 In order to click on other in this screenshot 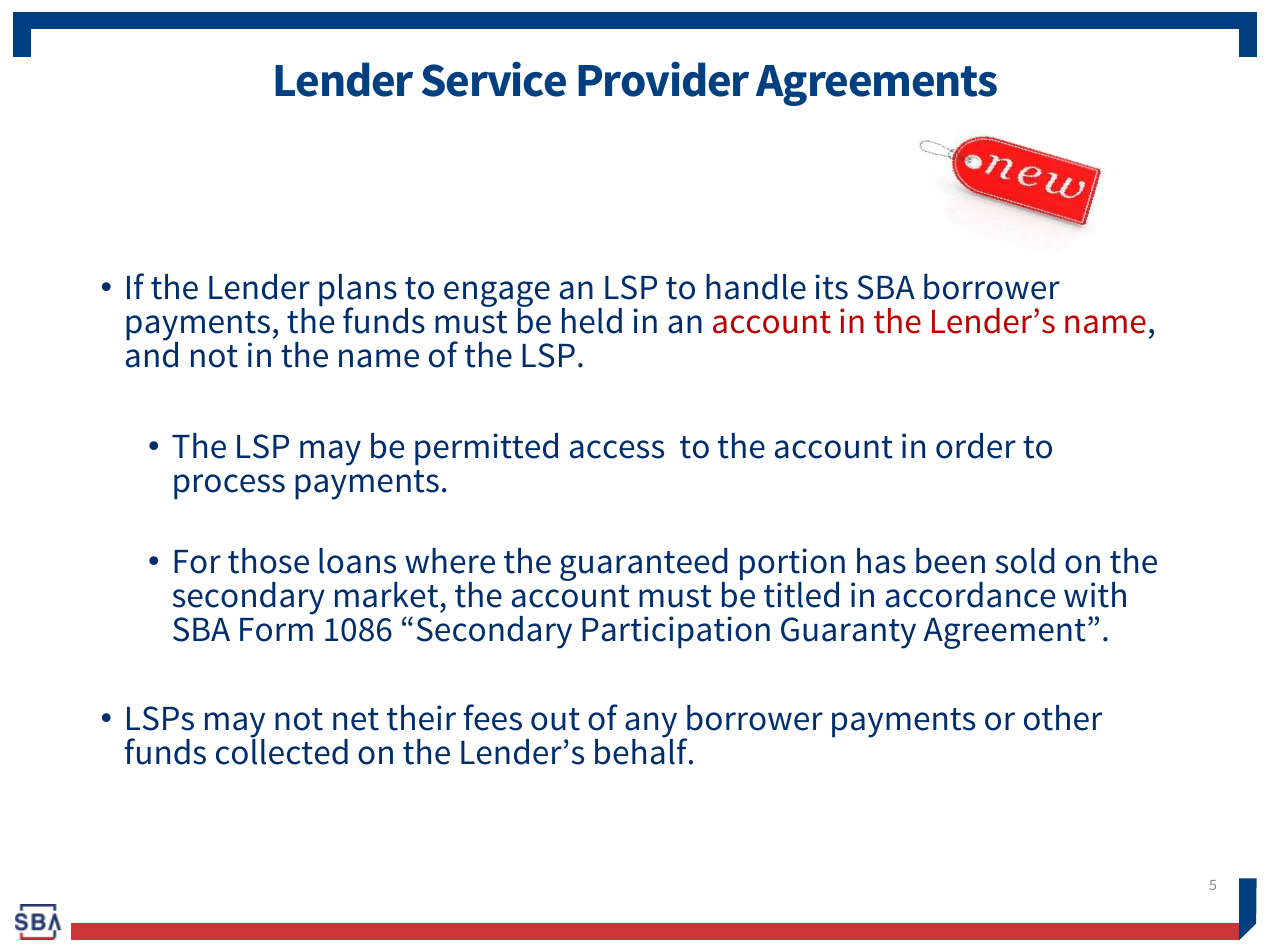, I will do `click(1063, 718)`.
